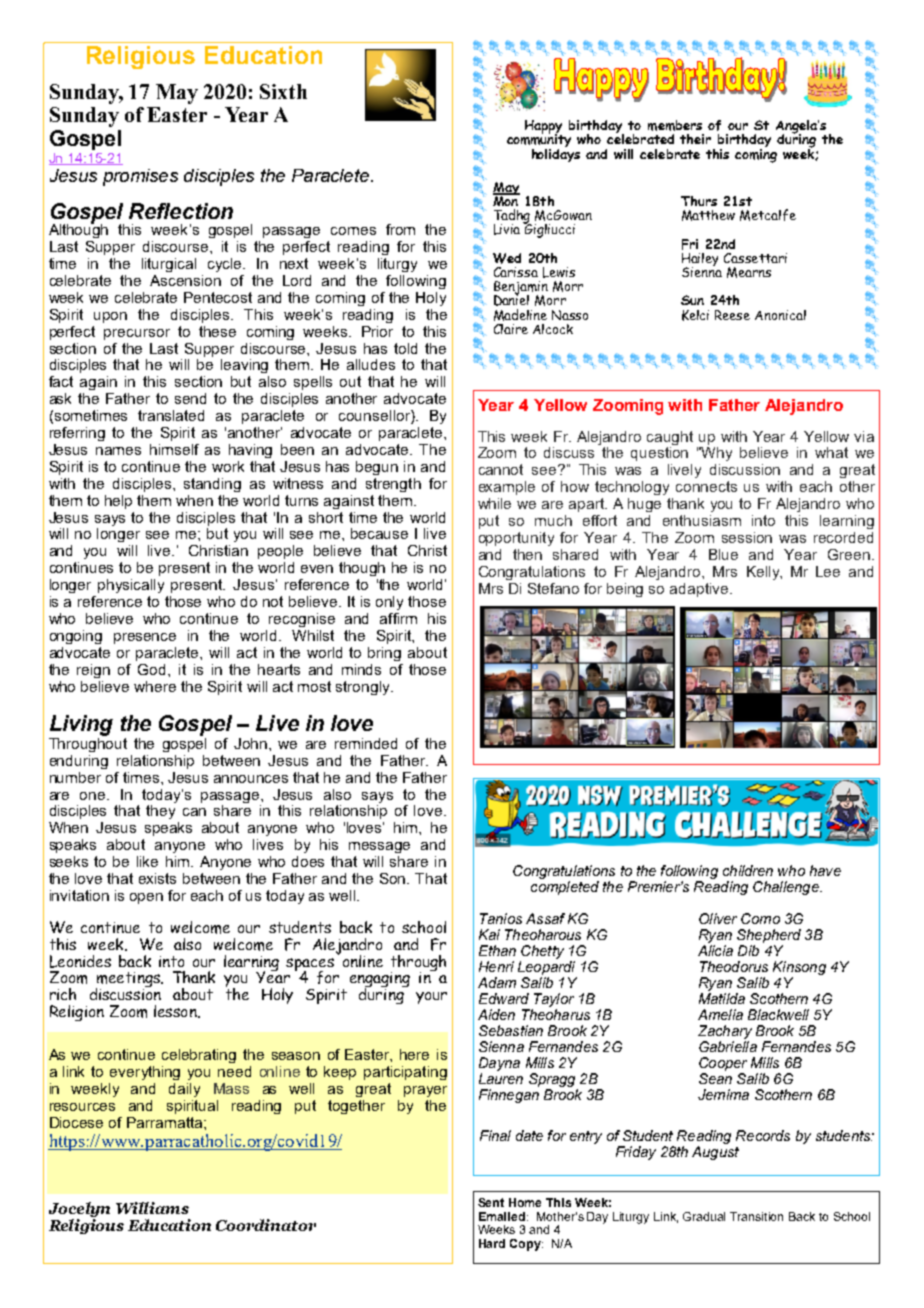  I want to click on promises, so click(140, 177).
